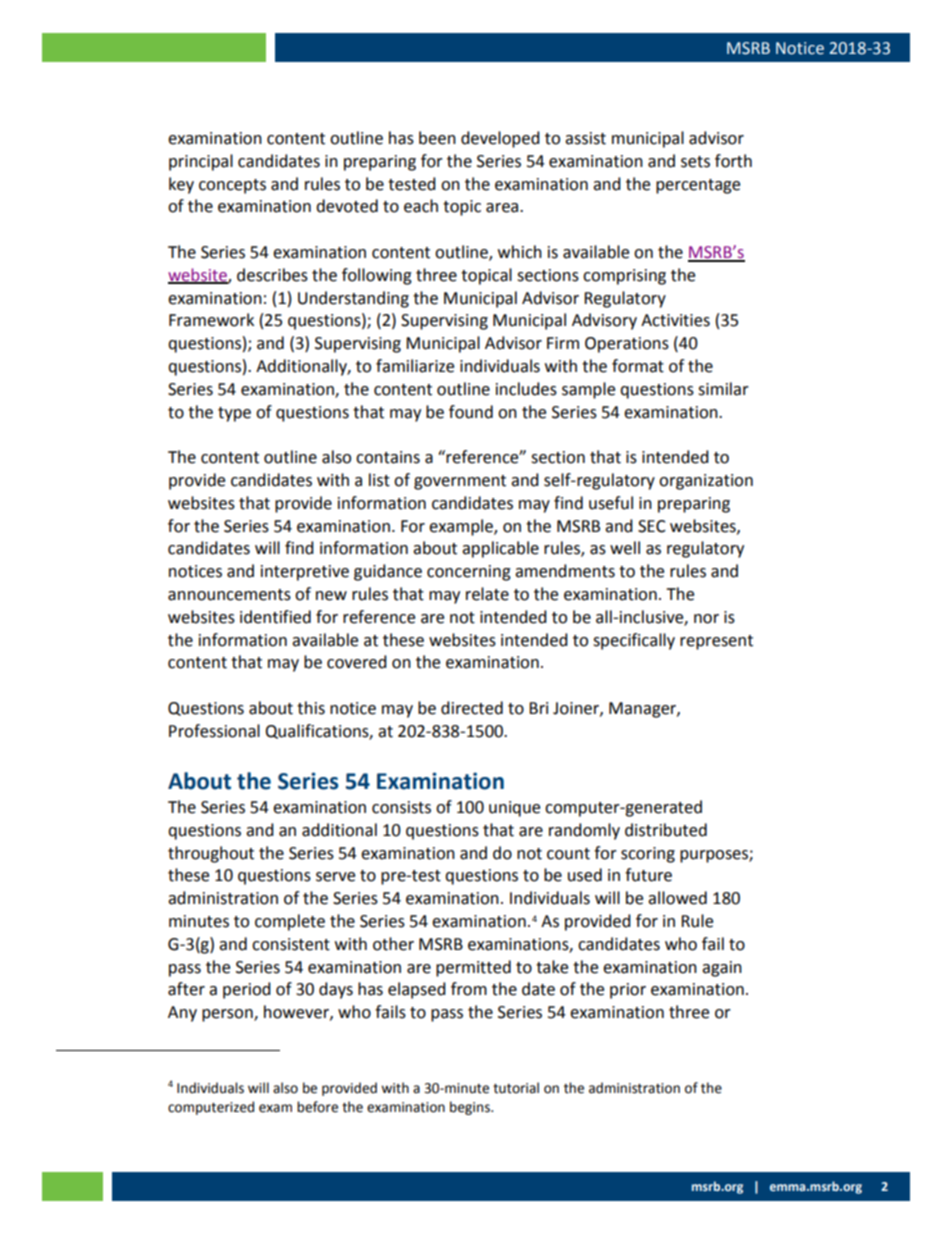  I want to click on person, so click(228, 1015).
